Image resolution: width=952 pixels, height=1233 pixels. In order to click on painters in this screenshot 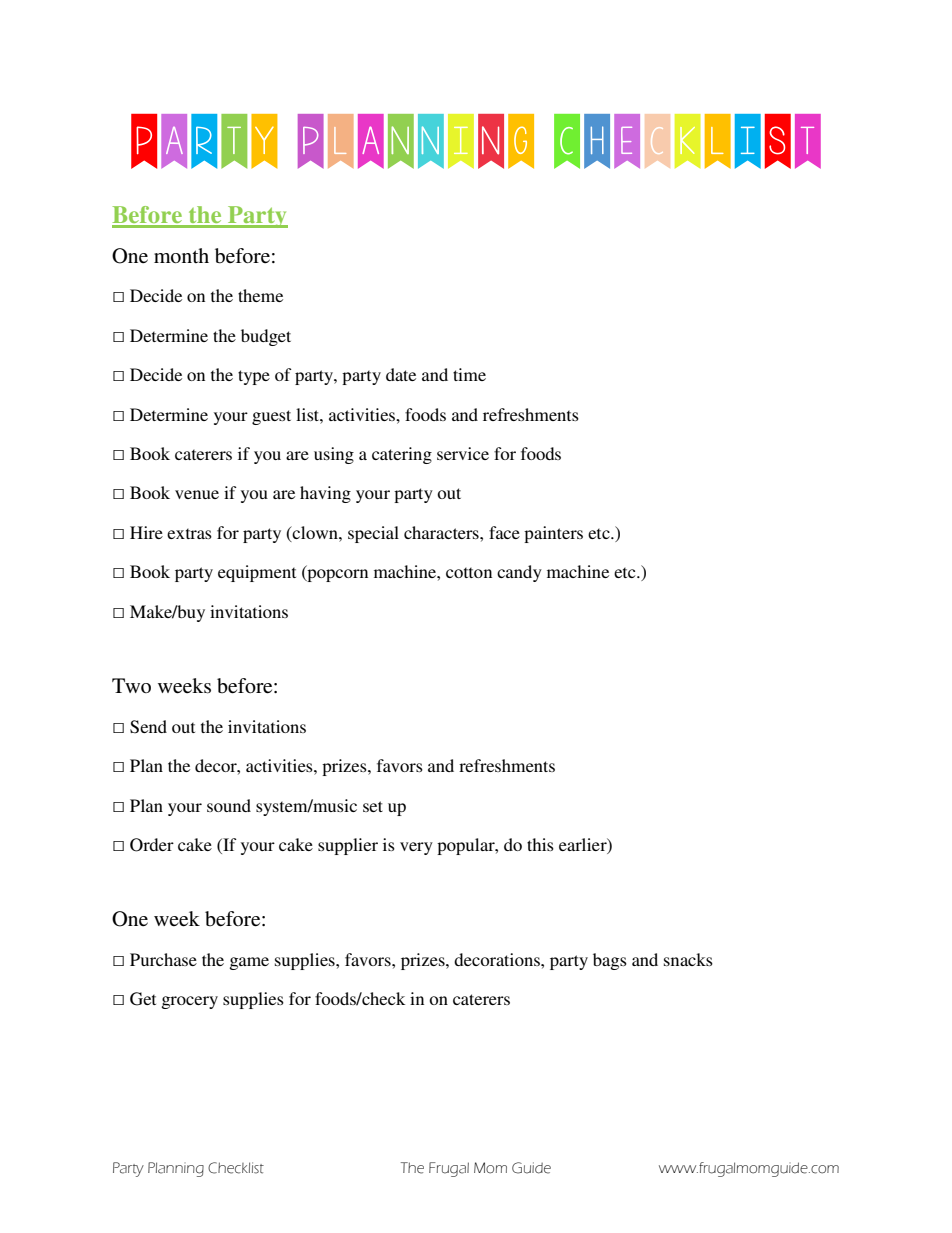, I will do `click(553, 534)`.
